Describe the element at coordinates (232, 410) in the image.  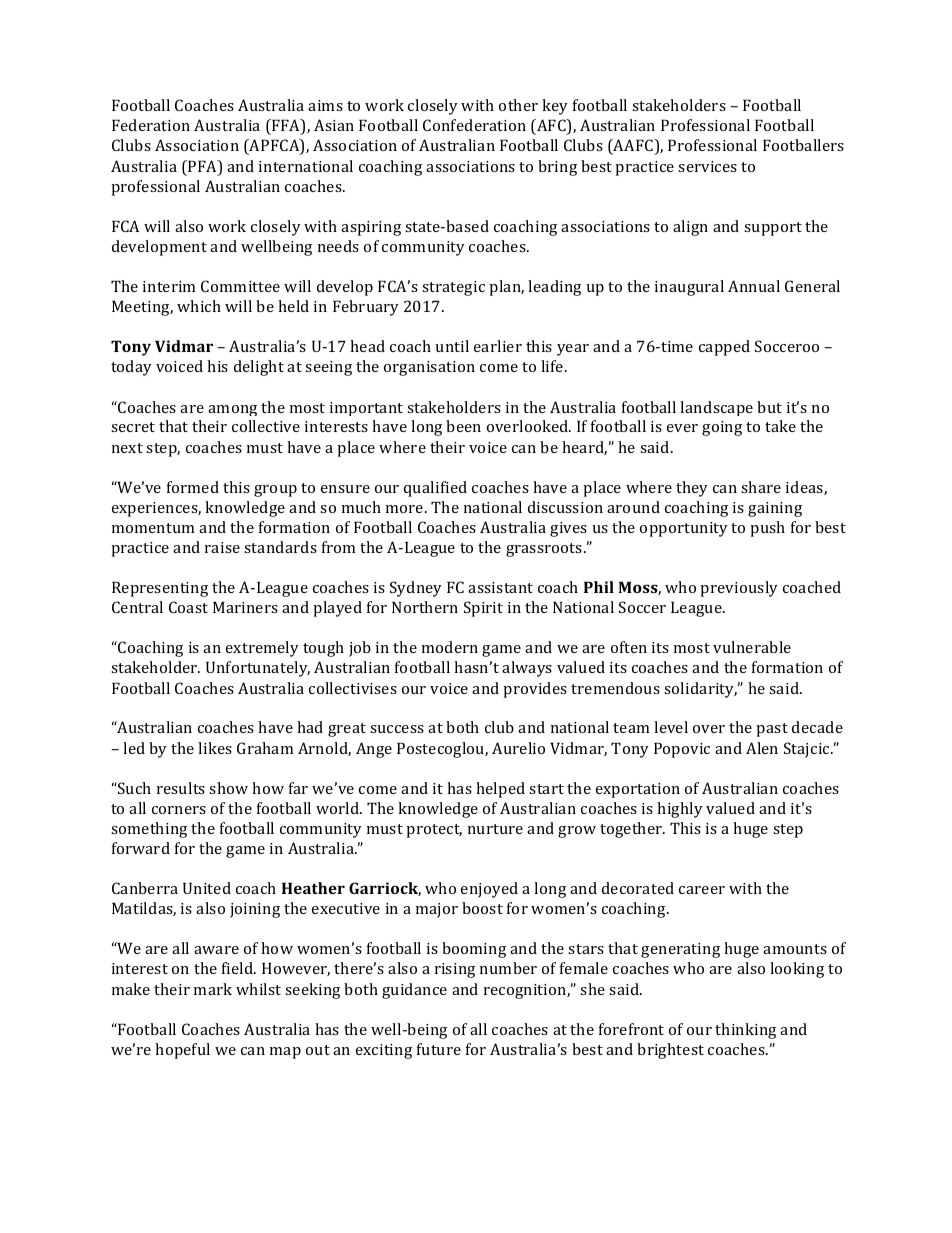
I see `among` at that location.
